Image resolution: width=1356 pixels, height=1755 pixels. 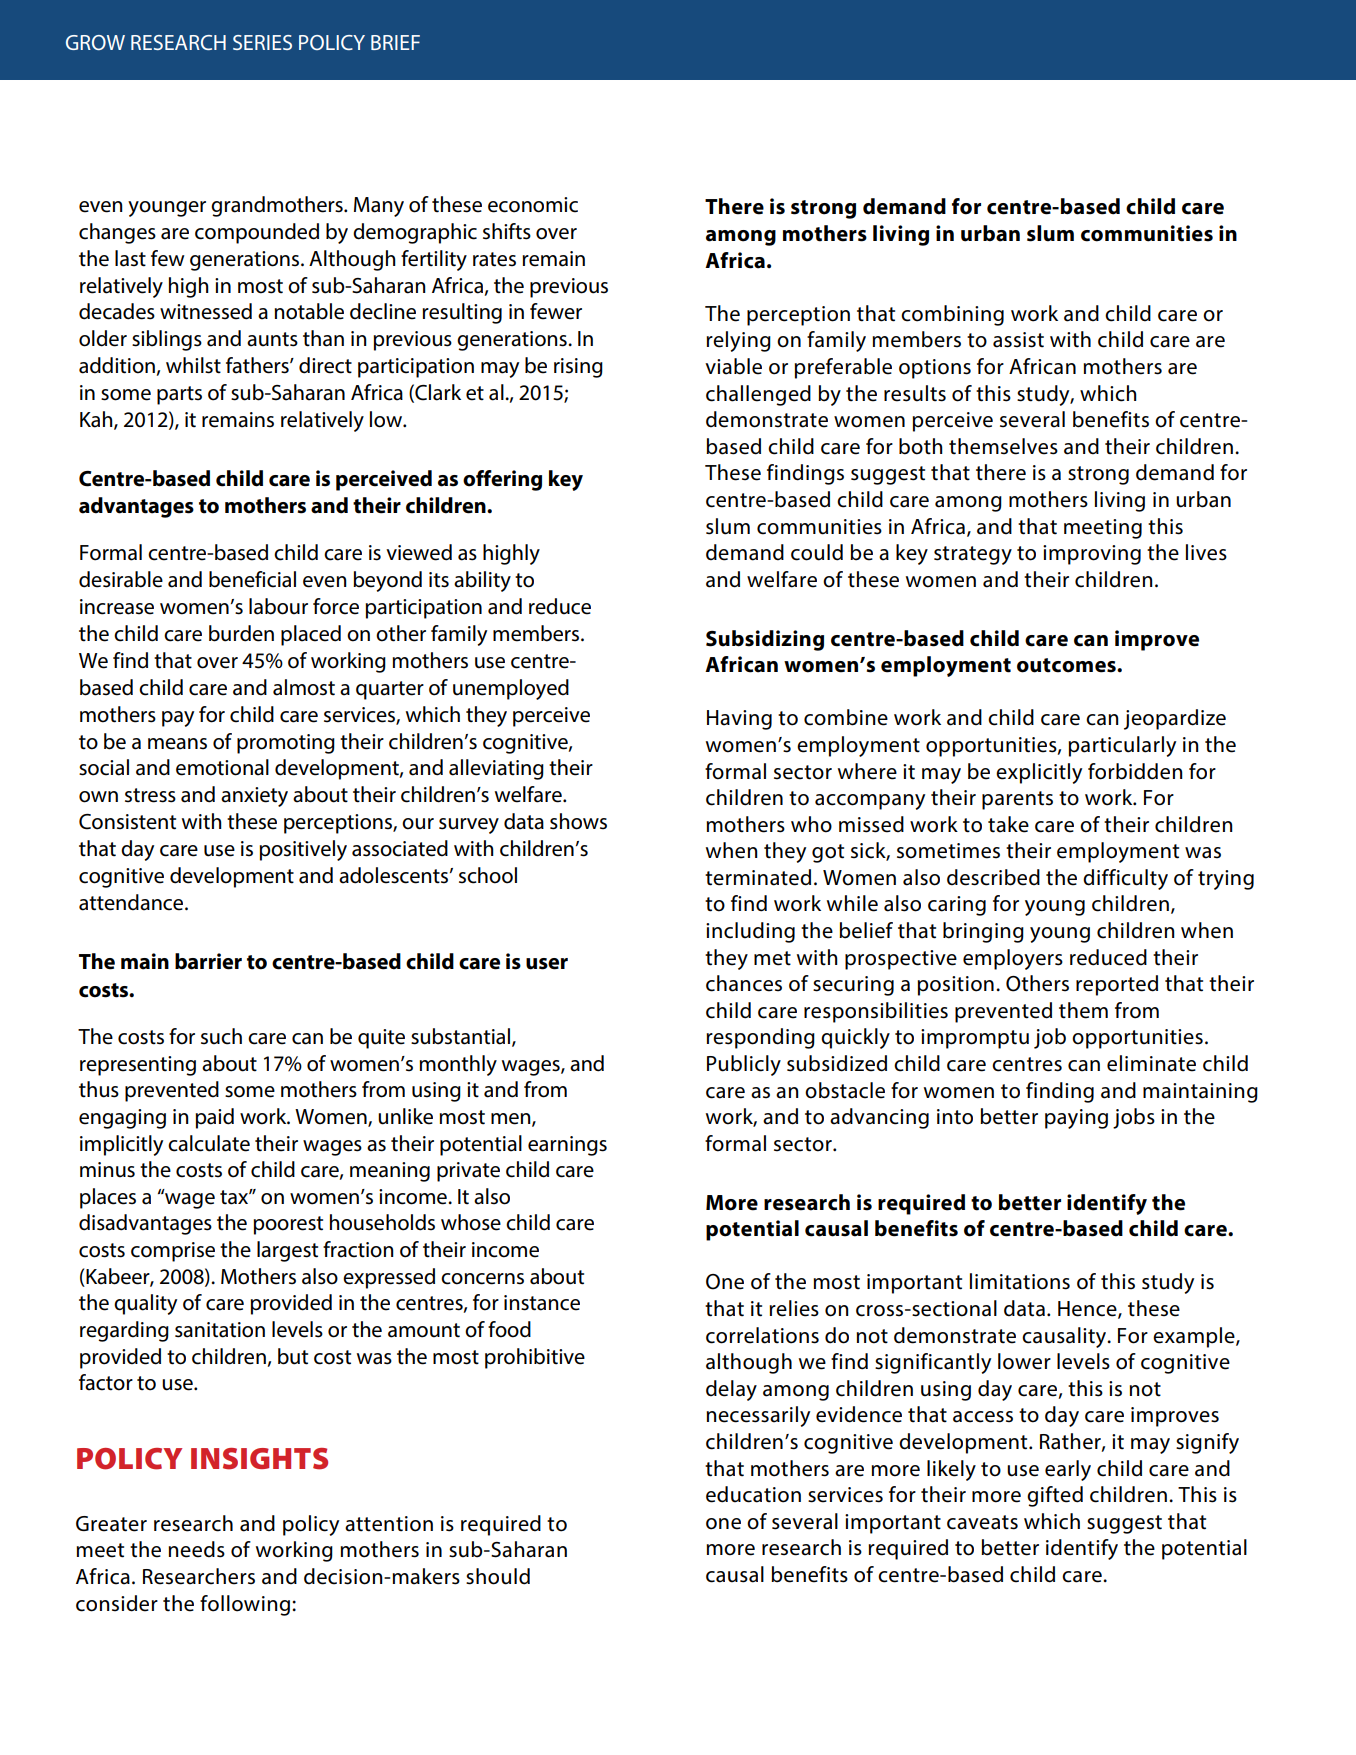 I want to click on parts, so click(x=179, y=395).
